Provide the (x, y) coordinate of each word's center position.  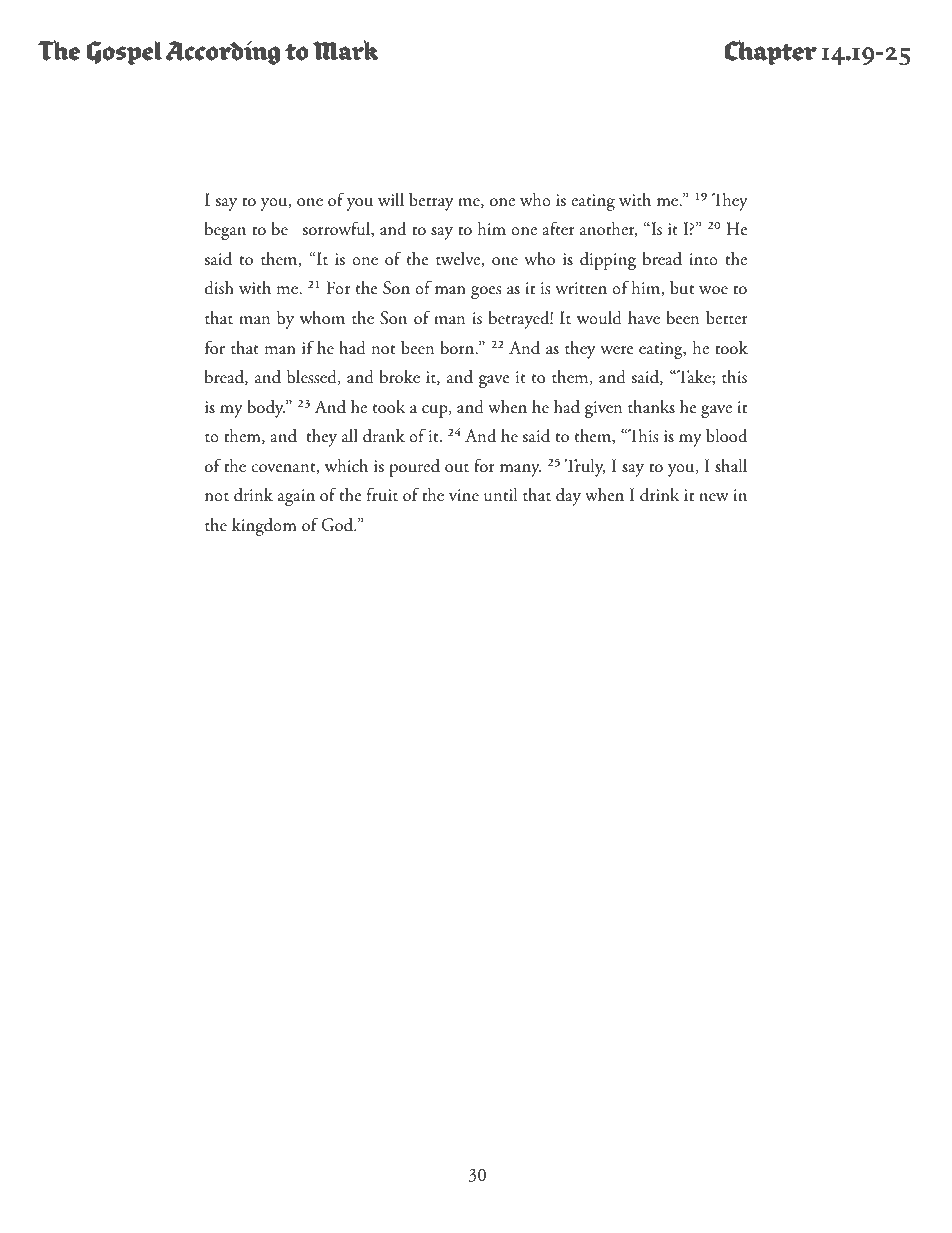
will (391, 199)
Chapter (771, 52)
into (703, 259)
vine (464, 495)
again (296, 497)
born (458, 347)
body (266, 408)
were (617, 350)
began (225, 231)
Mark (346, 50)
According (223, 53)
